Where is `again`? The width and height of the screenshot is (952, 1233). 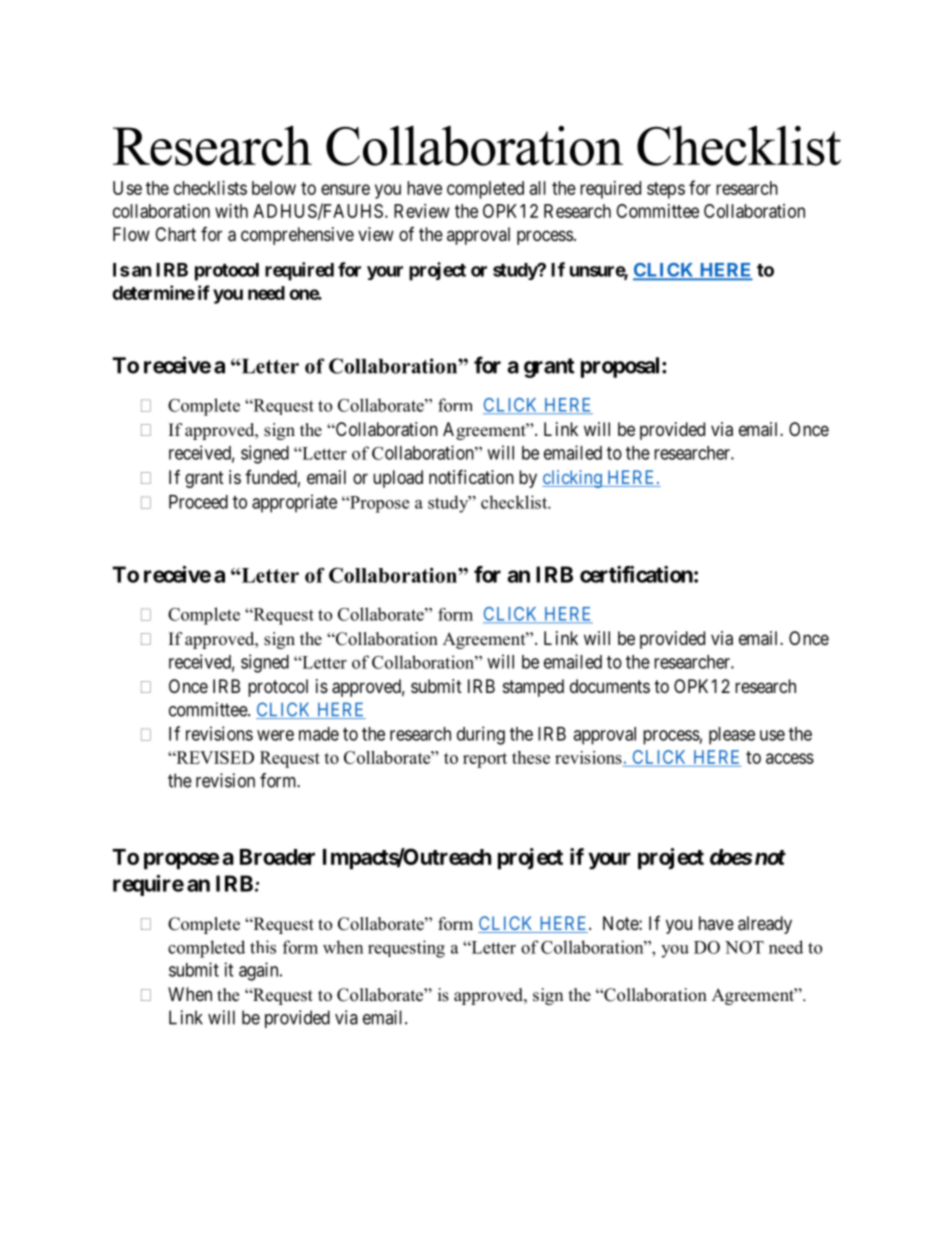
again is located at coordinates (260, 971).
